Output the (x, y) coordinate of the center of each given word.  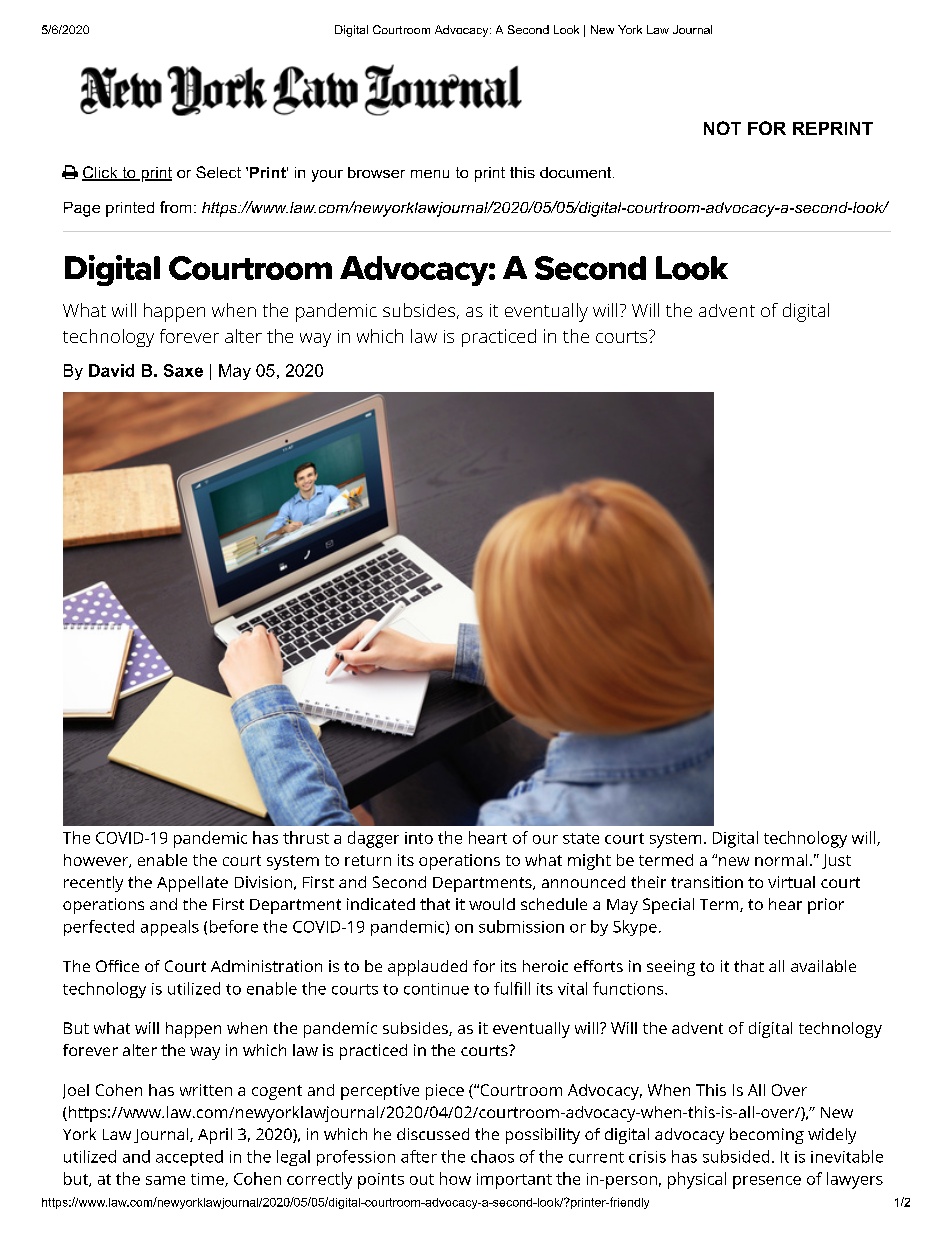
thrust (306, 837)
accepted (189, 1158)
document (577, 172)
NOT (722, 128)
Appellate (192, 884)
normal (781, 860)
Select (218, 172)
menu (430, 174)
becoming (767, 1136)
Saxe (183, 370)
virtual (791, 882)
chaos (492, 1156)
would (492, 904)
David (111, 370)
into (419, 838)
